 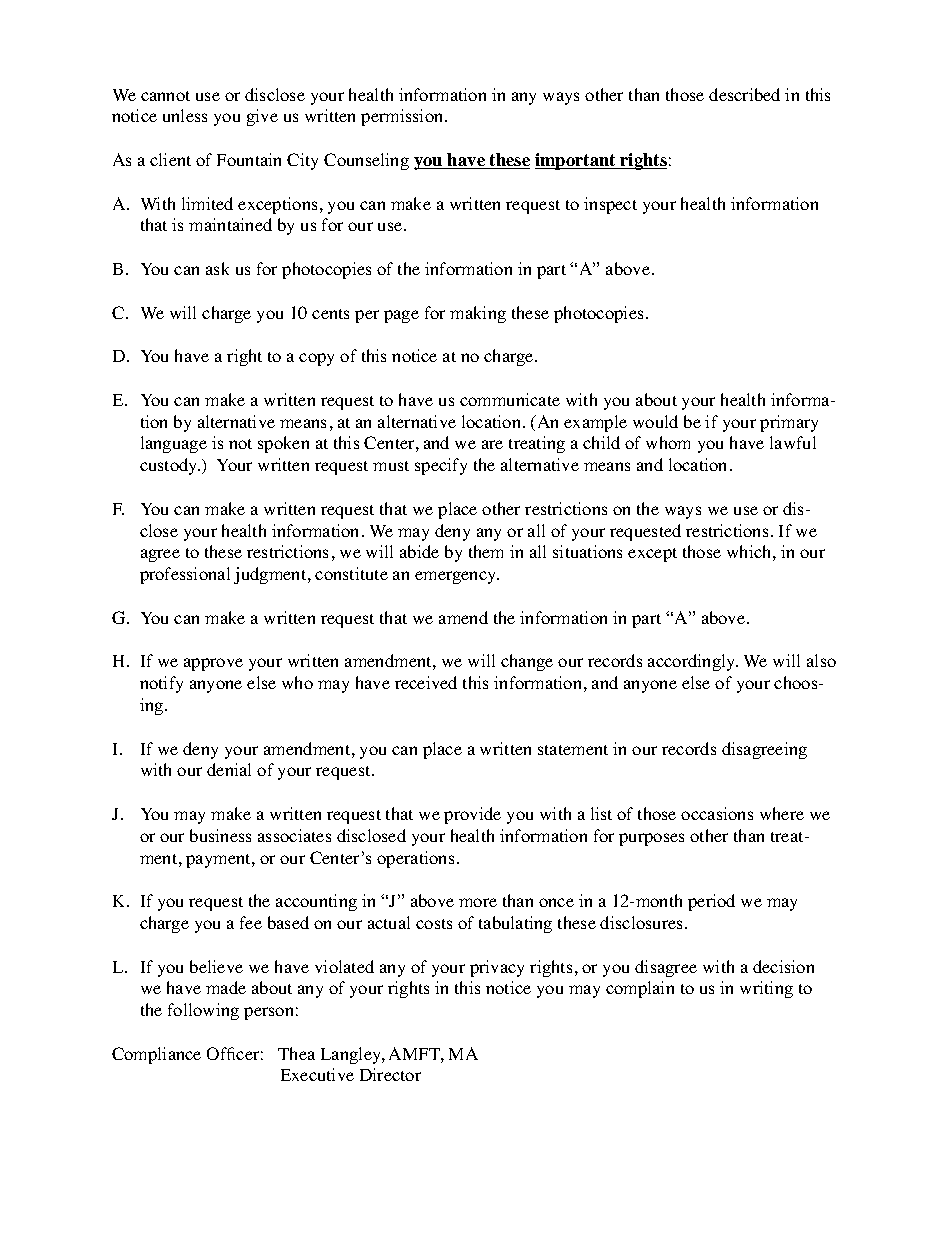 I want to click on are, so click(x=492, y=444).
